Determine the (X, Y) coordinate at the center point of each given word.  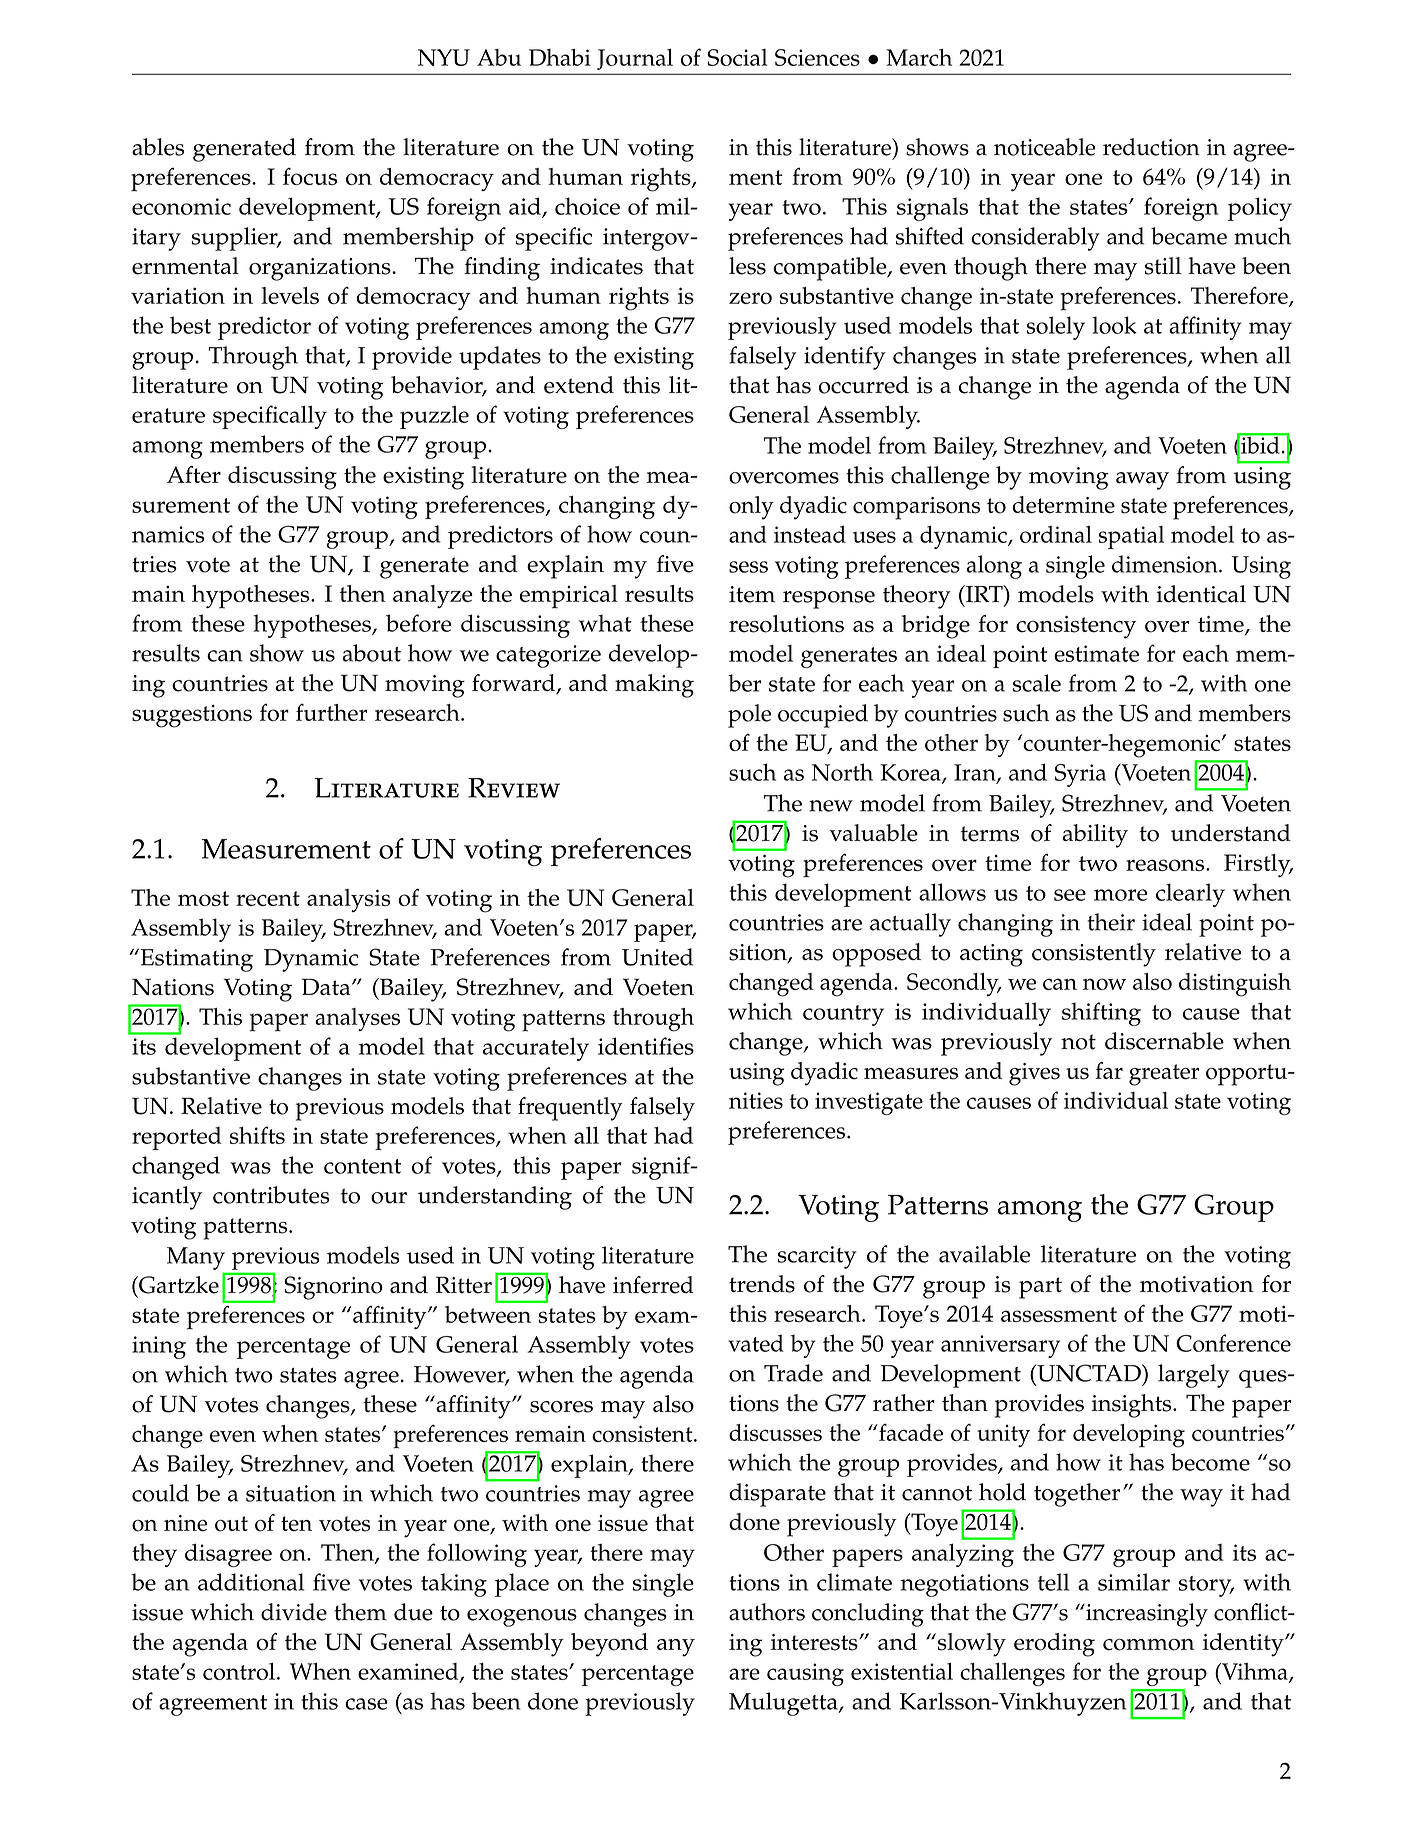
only (751, 508)
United (657, 957)
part (1040, 1288)
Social (738, 57)
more (1121, 895)
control (239, 1671)
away (1142, 481)
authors (767, 1612)
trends (762, 1284)
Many (196, 1258)
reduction (1151, 147)
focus (310, 176)
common (1148, 1645)
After (194, 474)
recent (268, 898)
